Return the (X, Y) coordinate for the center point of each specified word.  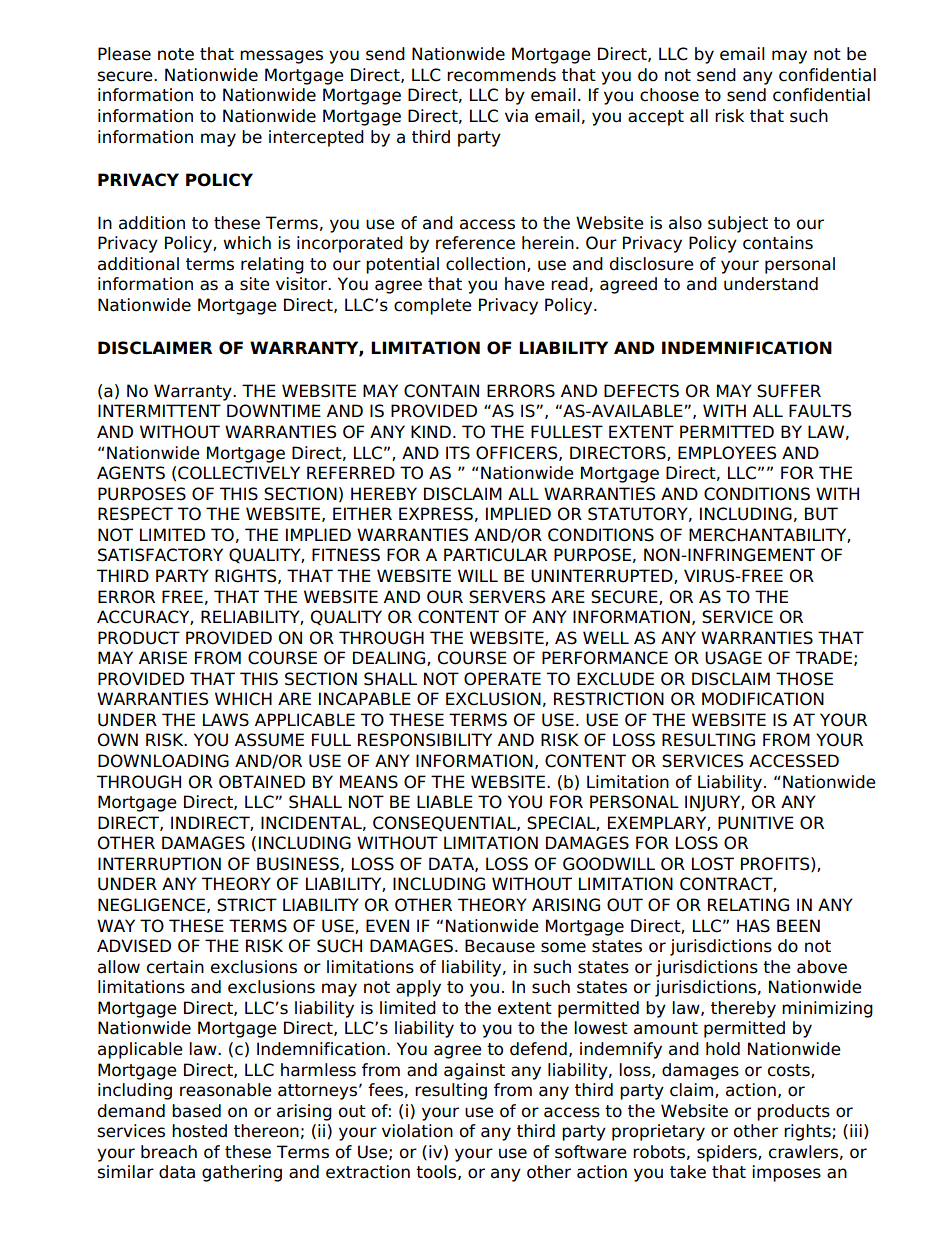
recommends (501, 75)
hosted (199, 1131)
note (176, 54)
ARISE (163, 658)
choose (669, 95)
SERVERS (507, 597)
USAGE (733, 658)
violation (417, 1131)
